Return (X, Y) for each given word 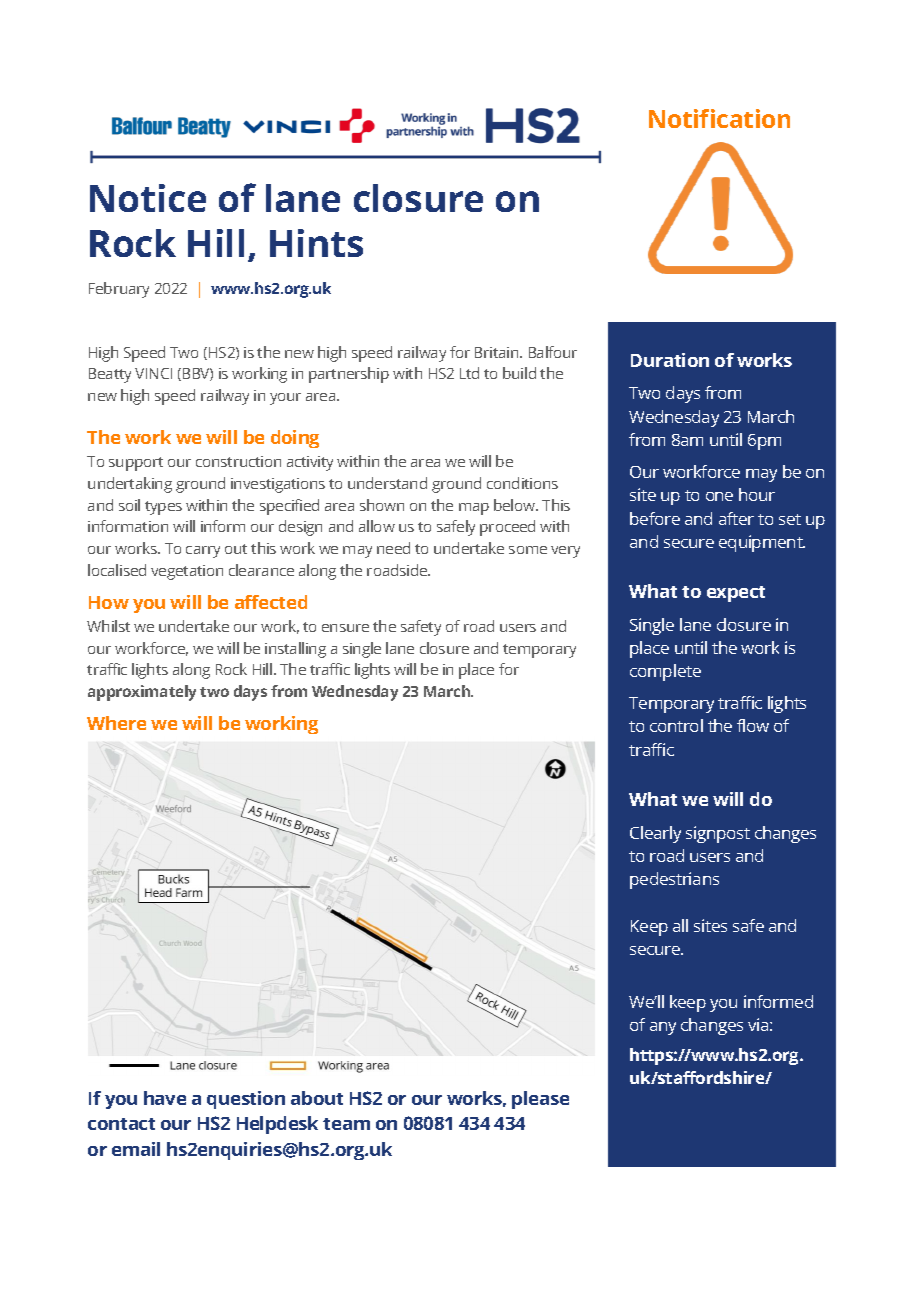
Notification (719, 118)
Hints (316, 243)
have (165, 1098)
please (540, 1100)
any (663, 1028)
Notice (148, 198)
